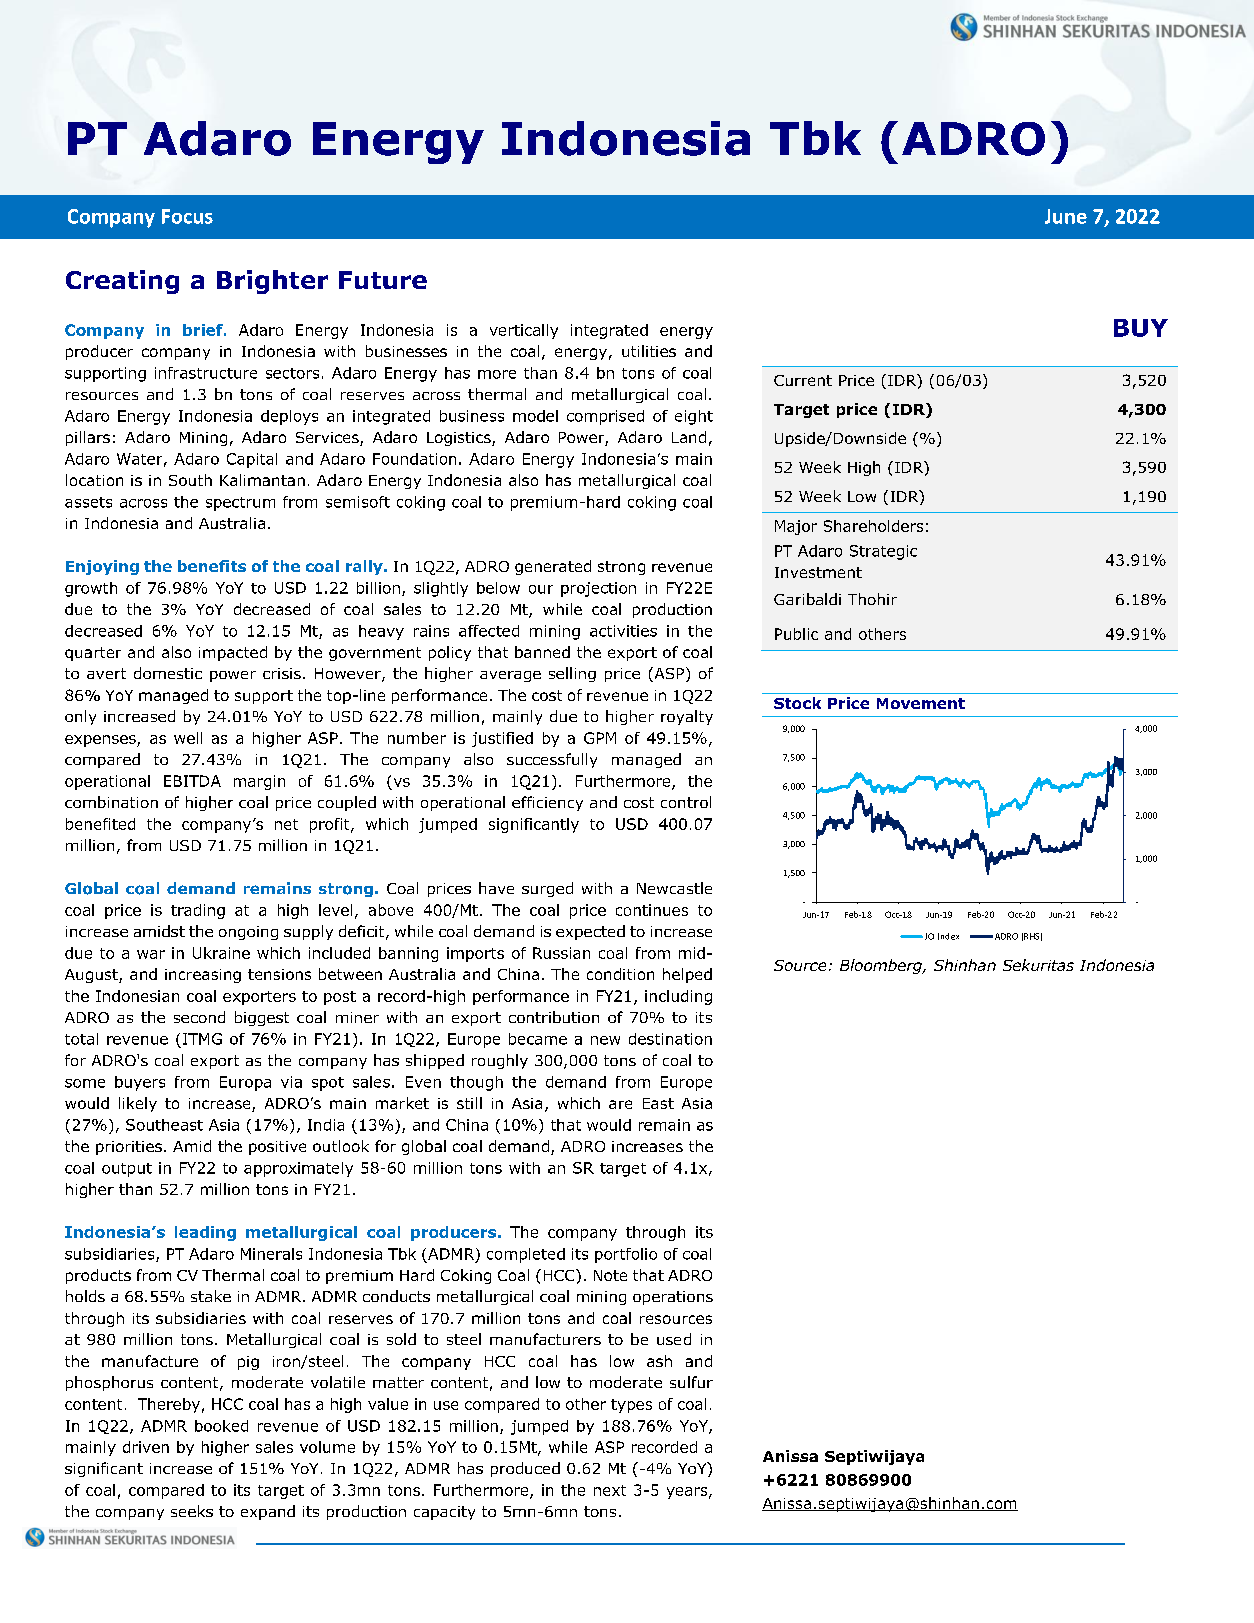 The image size is (1254, 1623). What do you see at coordinates (187, 216) in the document?
I see `Focus` at bounding box center [187, 216].
